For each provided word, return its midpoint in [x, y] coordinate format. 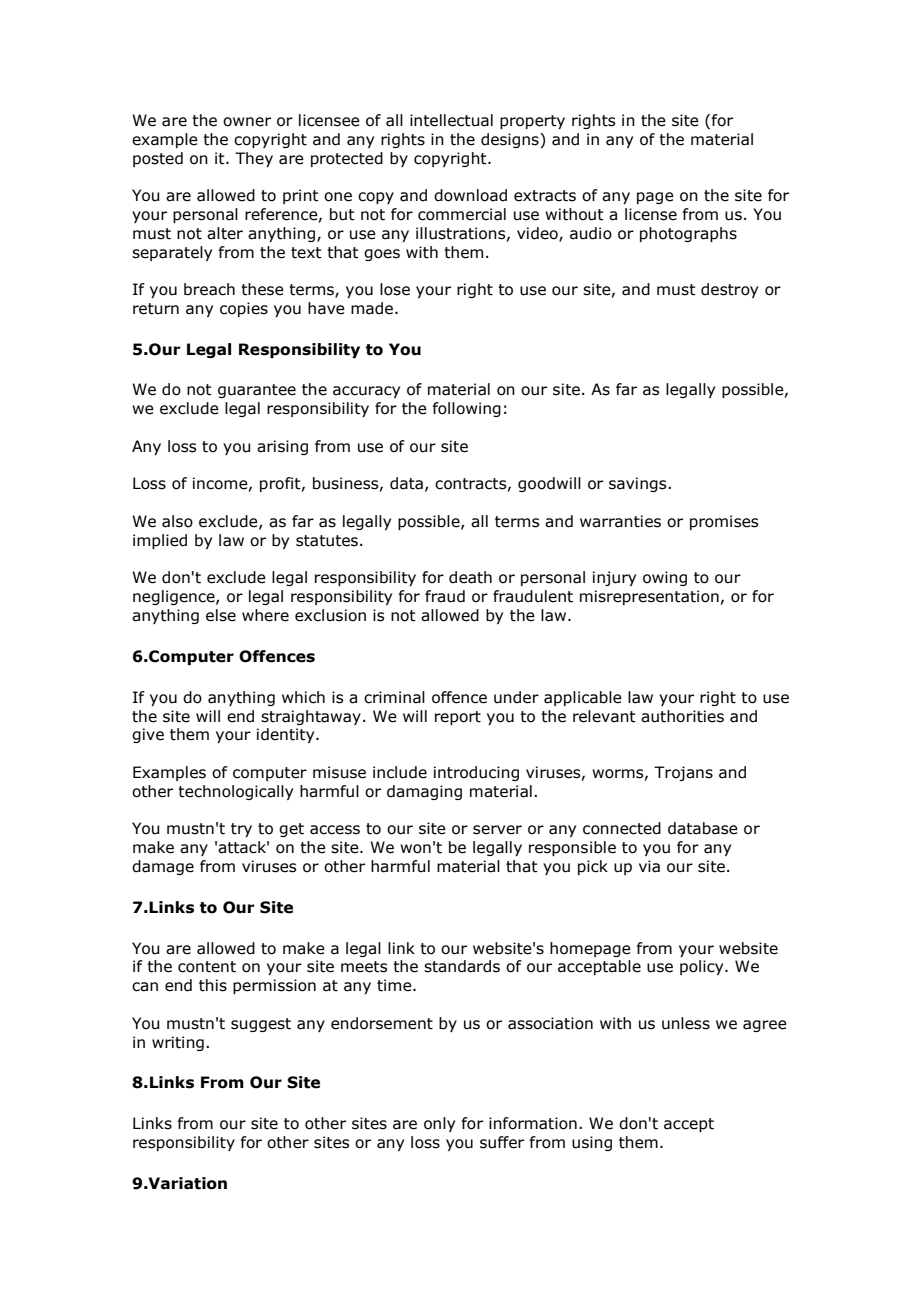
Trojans [683, 773]
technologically [235, 792]
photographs [688, 234]
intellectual [451, 120]
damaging [424, 792]
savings [639, 484]
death [470, 577]
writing [178, 1043]
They [254, 159]
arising [282, 447]
